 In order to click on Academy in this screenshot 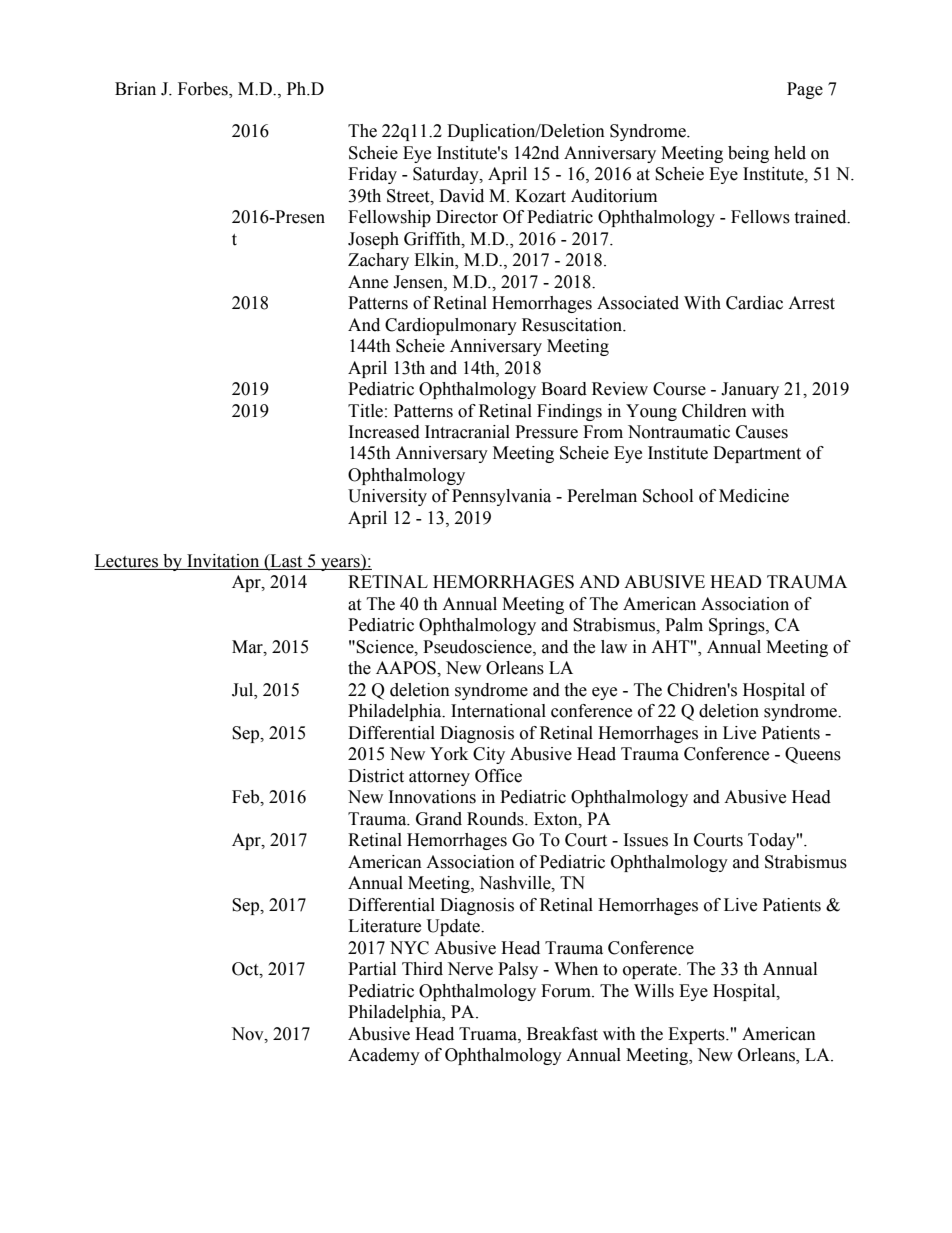, I will do `click(384, 1056)`.
